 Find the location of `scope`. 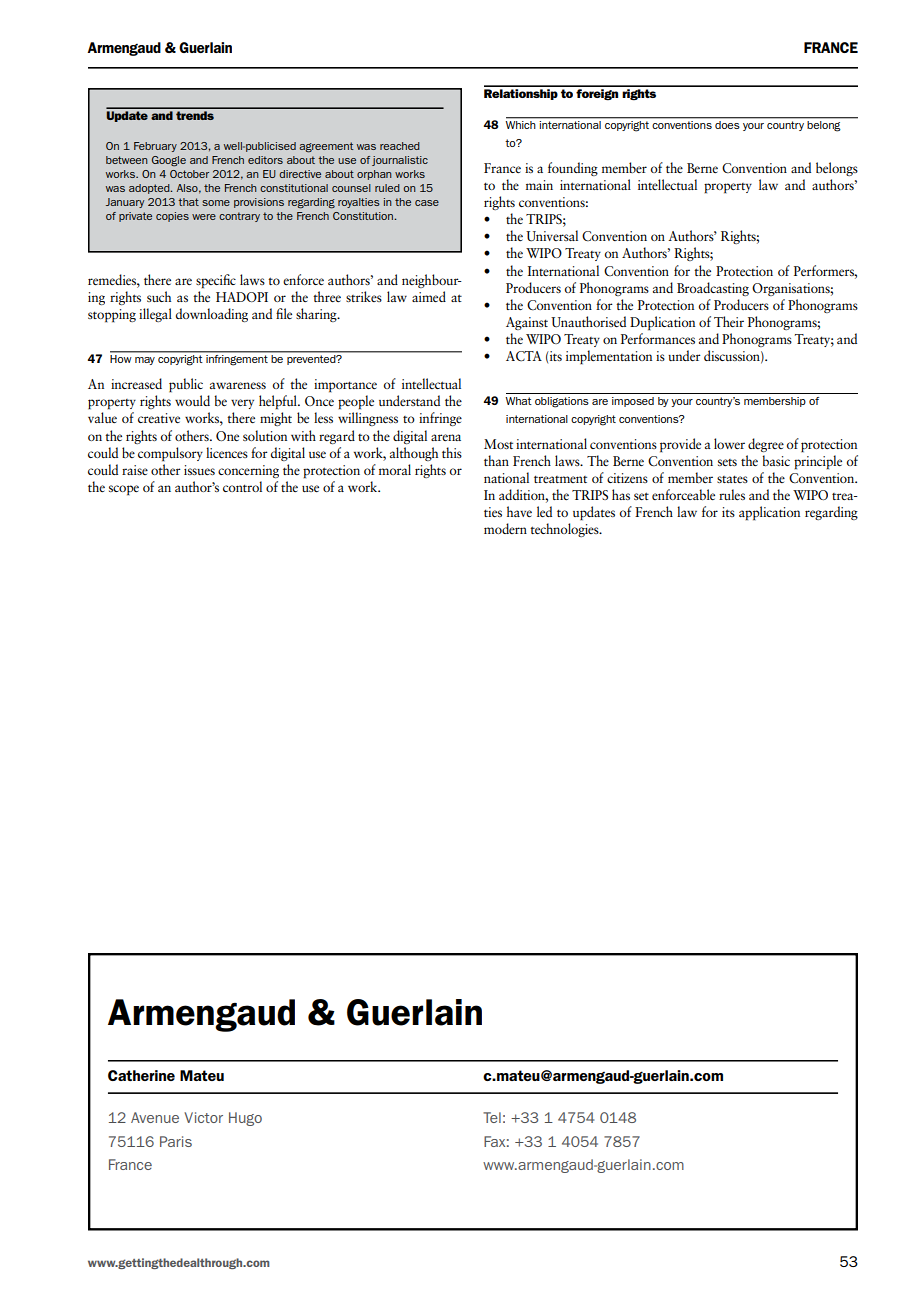

scope is located at coordinates (124, 490).
